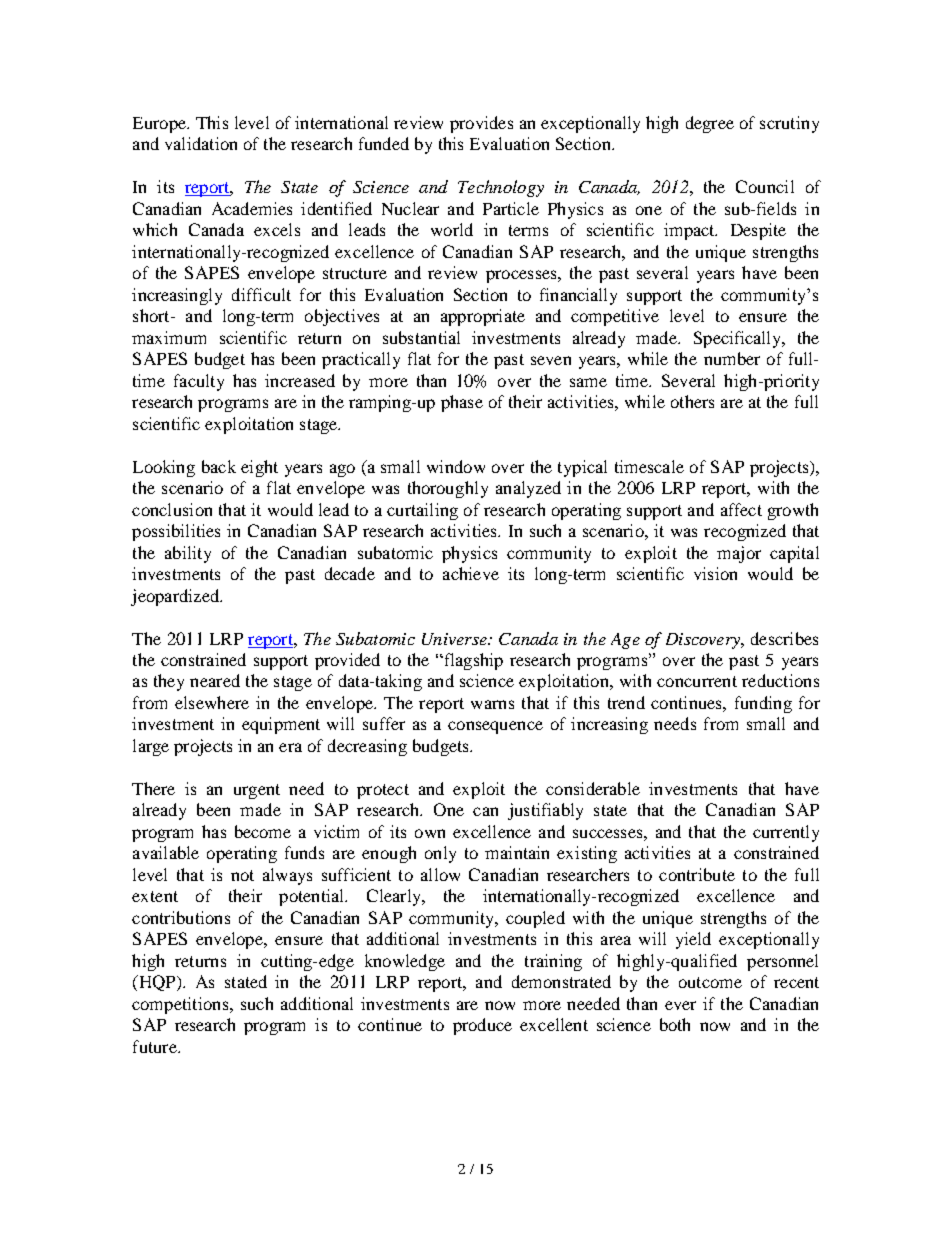 This page has width=952, height=1233. I want to click on increased, so click(300, 380).
